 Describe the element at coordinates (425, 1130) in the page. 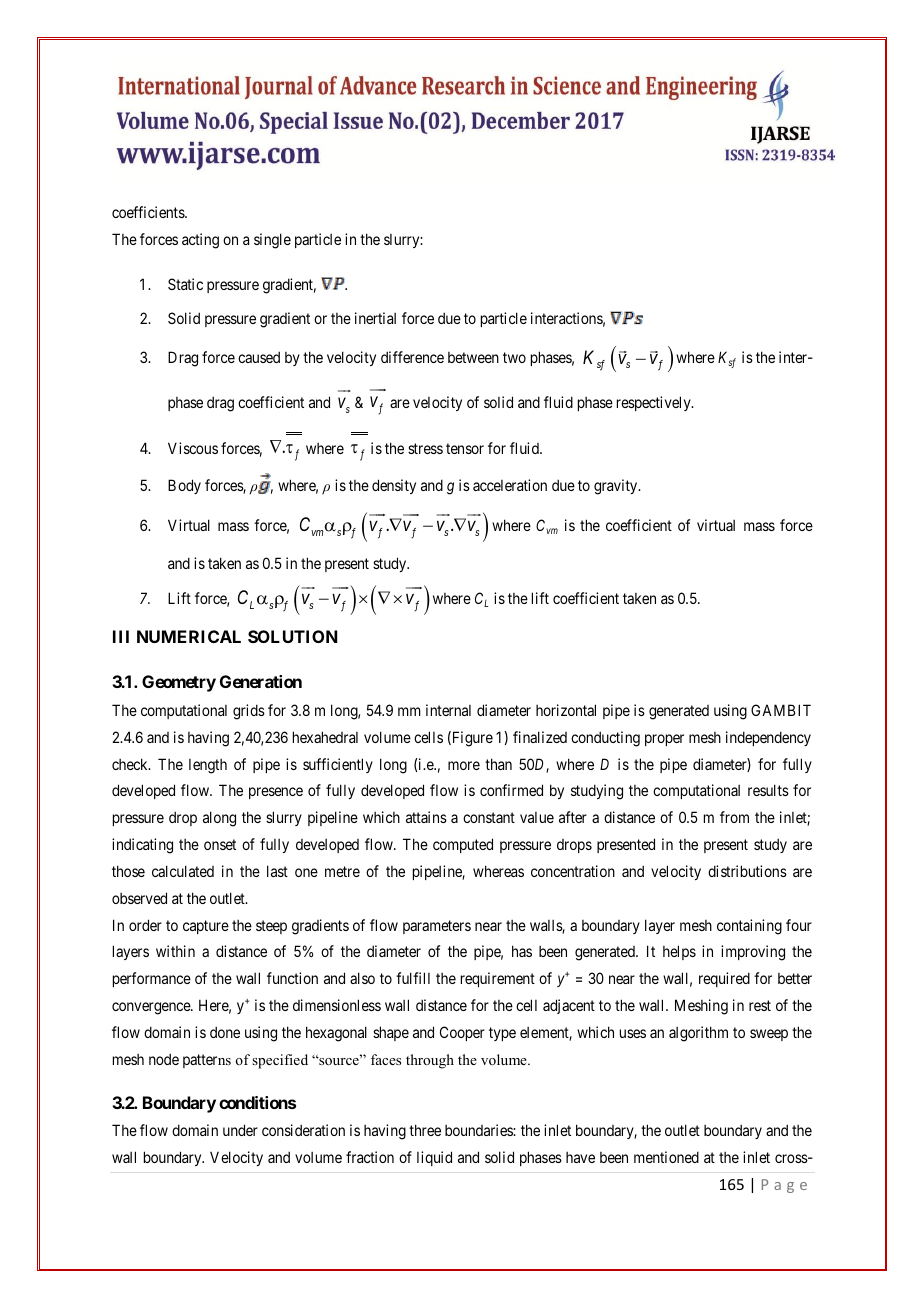

I see `three` at that location.
